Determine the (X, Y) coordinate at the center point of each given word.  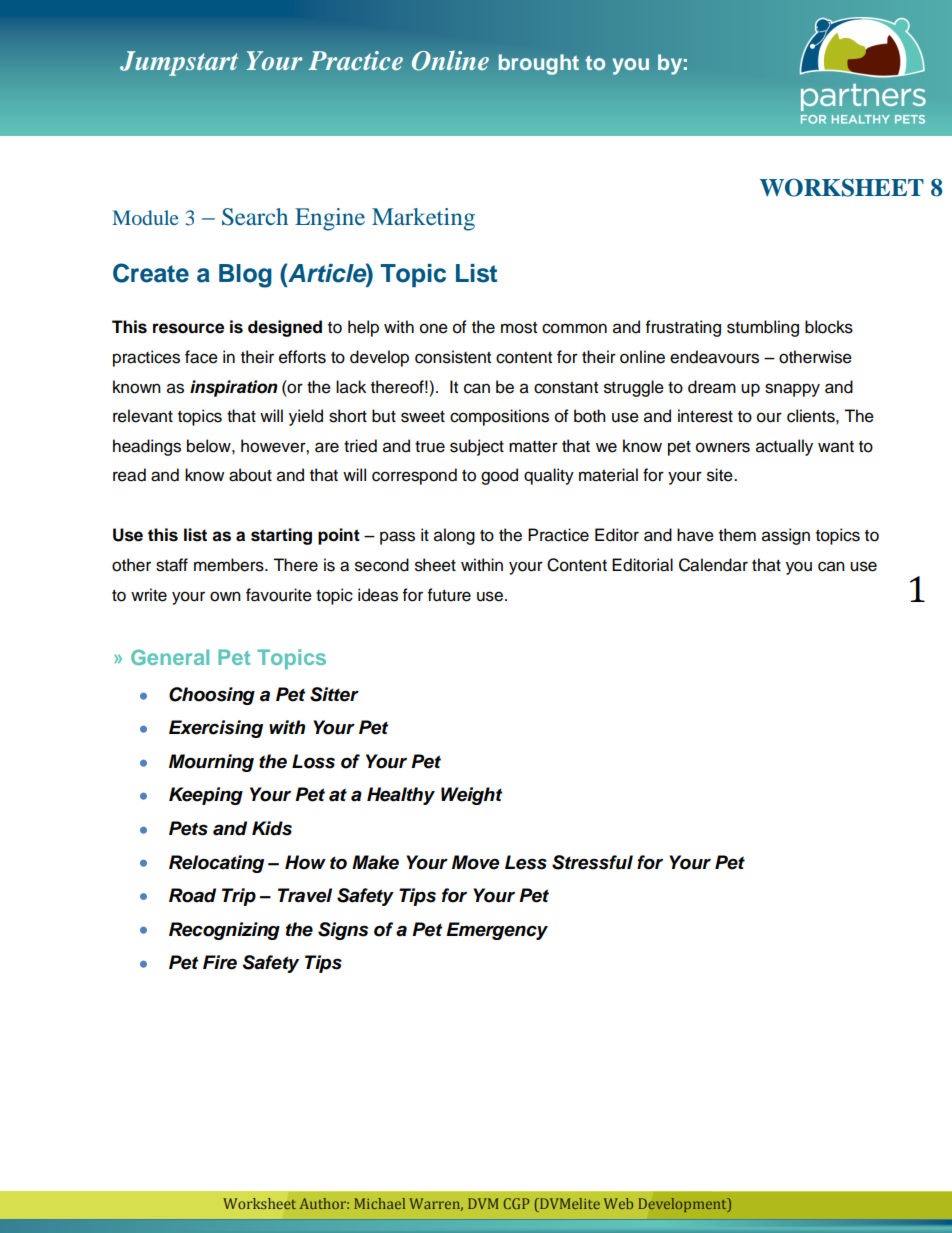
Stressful (592, 862)
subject (477, 447)
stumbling (763, 328)
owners (723, 447)
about (250, 475)
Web (618, 1203)
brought (539, 64)
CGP (517, 1203)
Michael (380, 1203)
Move (475, 862)
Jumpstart (179, 63)
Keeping (206, 796)
